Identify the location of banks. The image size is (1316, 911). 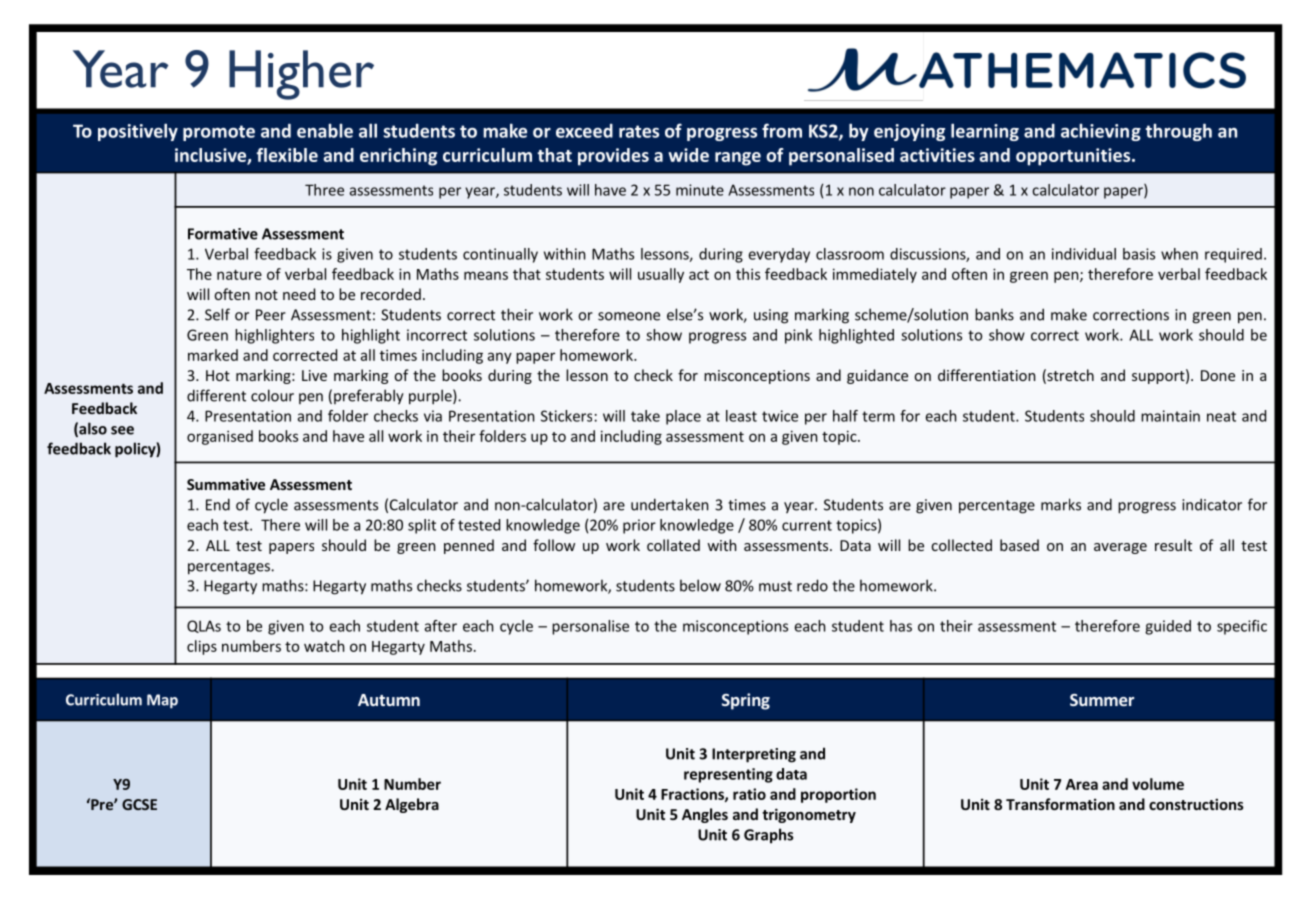
(994, 314).
